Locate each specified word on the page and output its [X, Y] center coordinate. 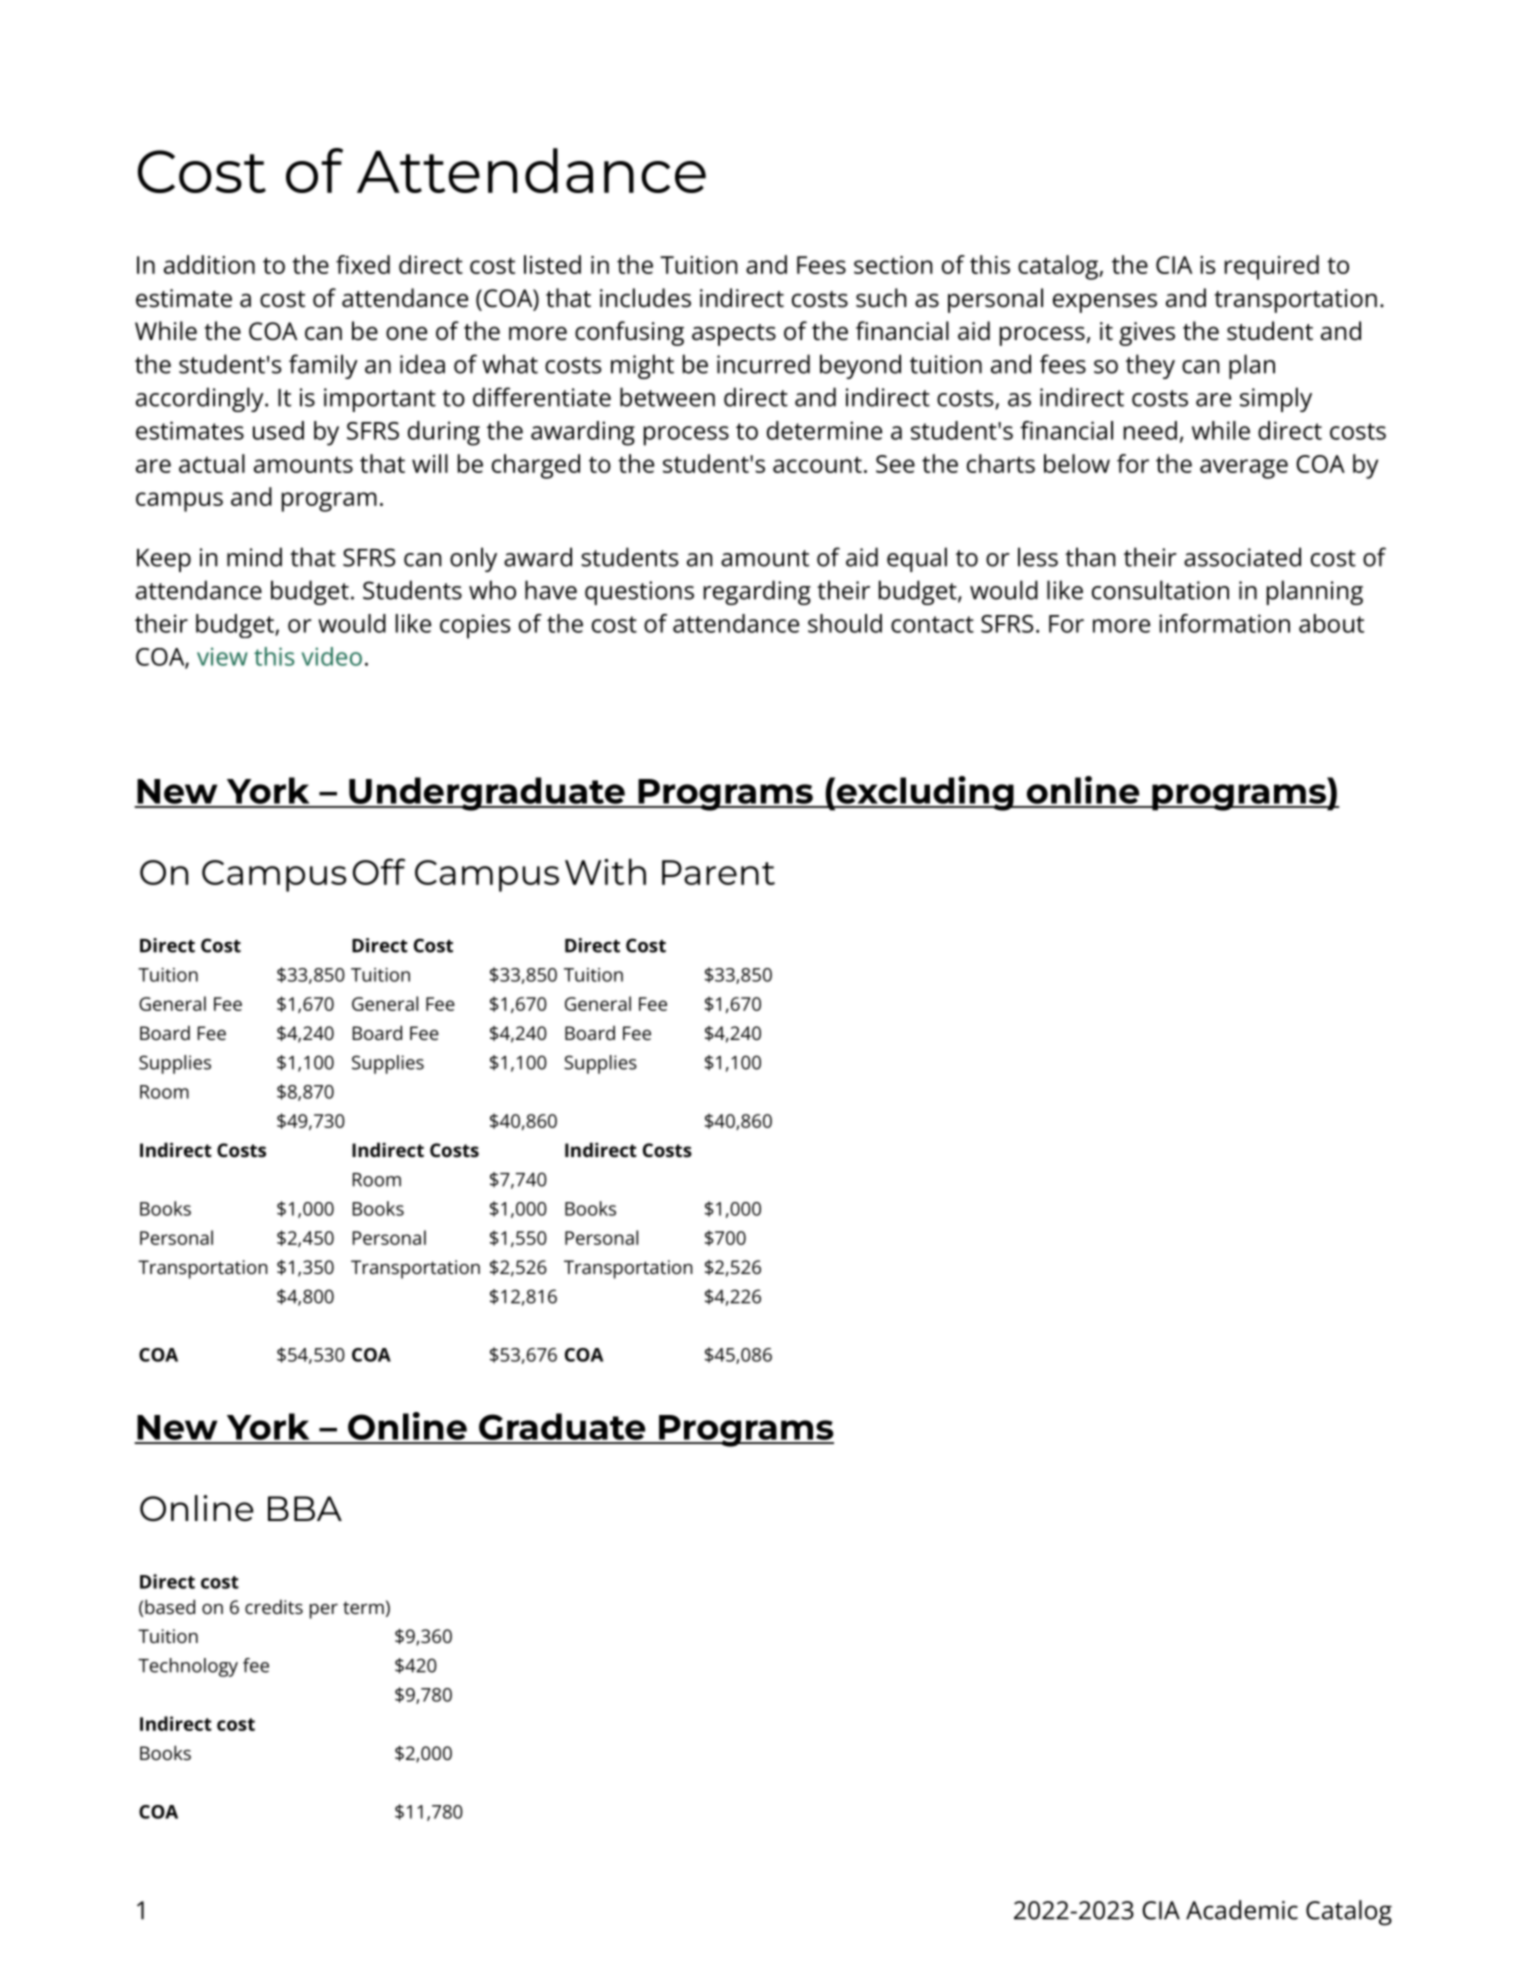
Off [379, 871]
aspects [734, 335]
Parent [718, 872]
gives [1147, 334]
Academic [1242, 1910]
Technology [188, 1667]
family [323, 366]
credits [274, 1606]
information [1224, 623]
